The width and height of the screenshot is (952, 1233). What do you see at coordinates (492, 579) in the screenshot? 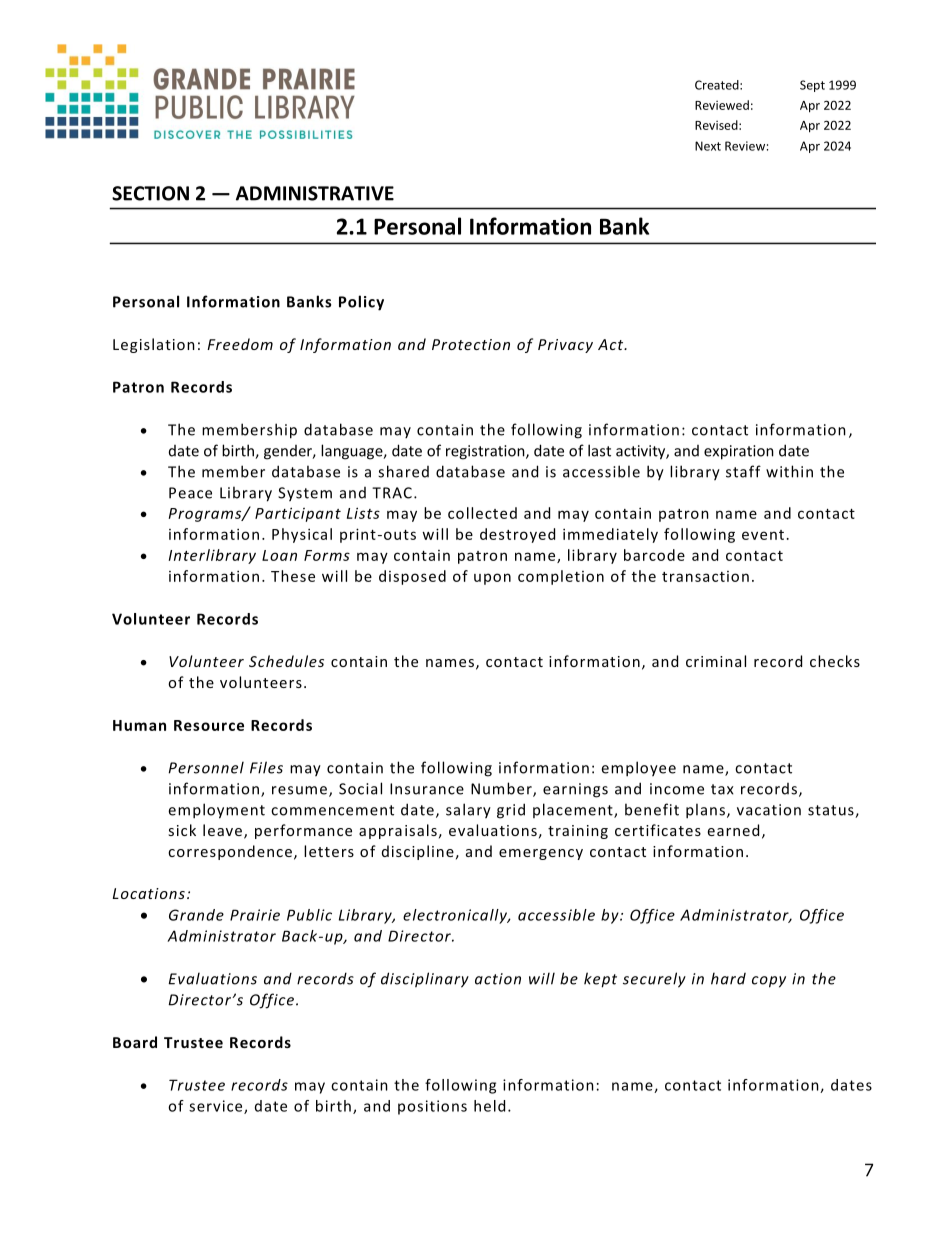
I see `upon` at bounding box center [492, 579].
